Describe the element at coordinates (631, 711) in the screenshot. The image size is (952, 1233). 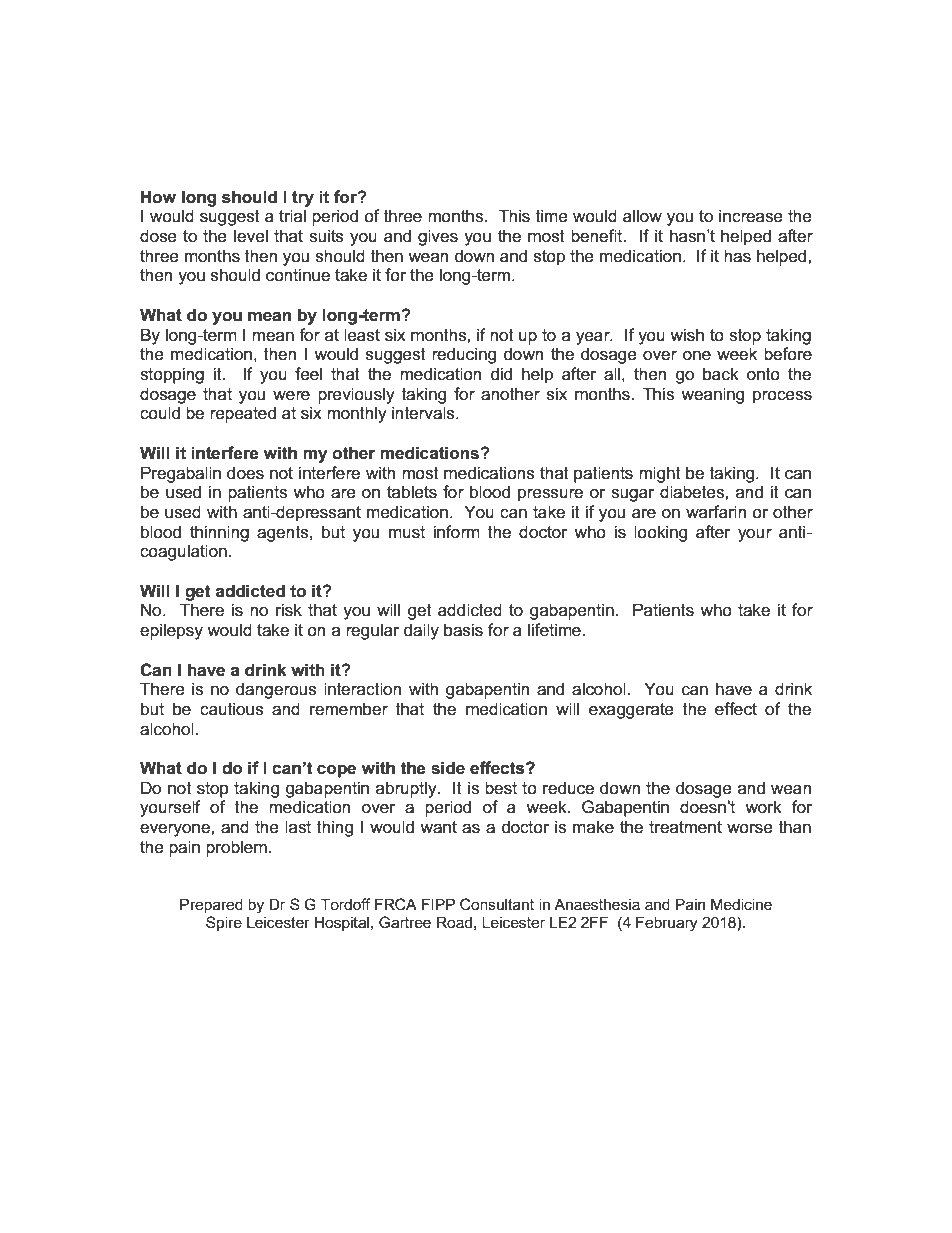
I see `exaggerate` at that location.
